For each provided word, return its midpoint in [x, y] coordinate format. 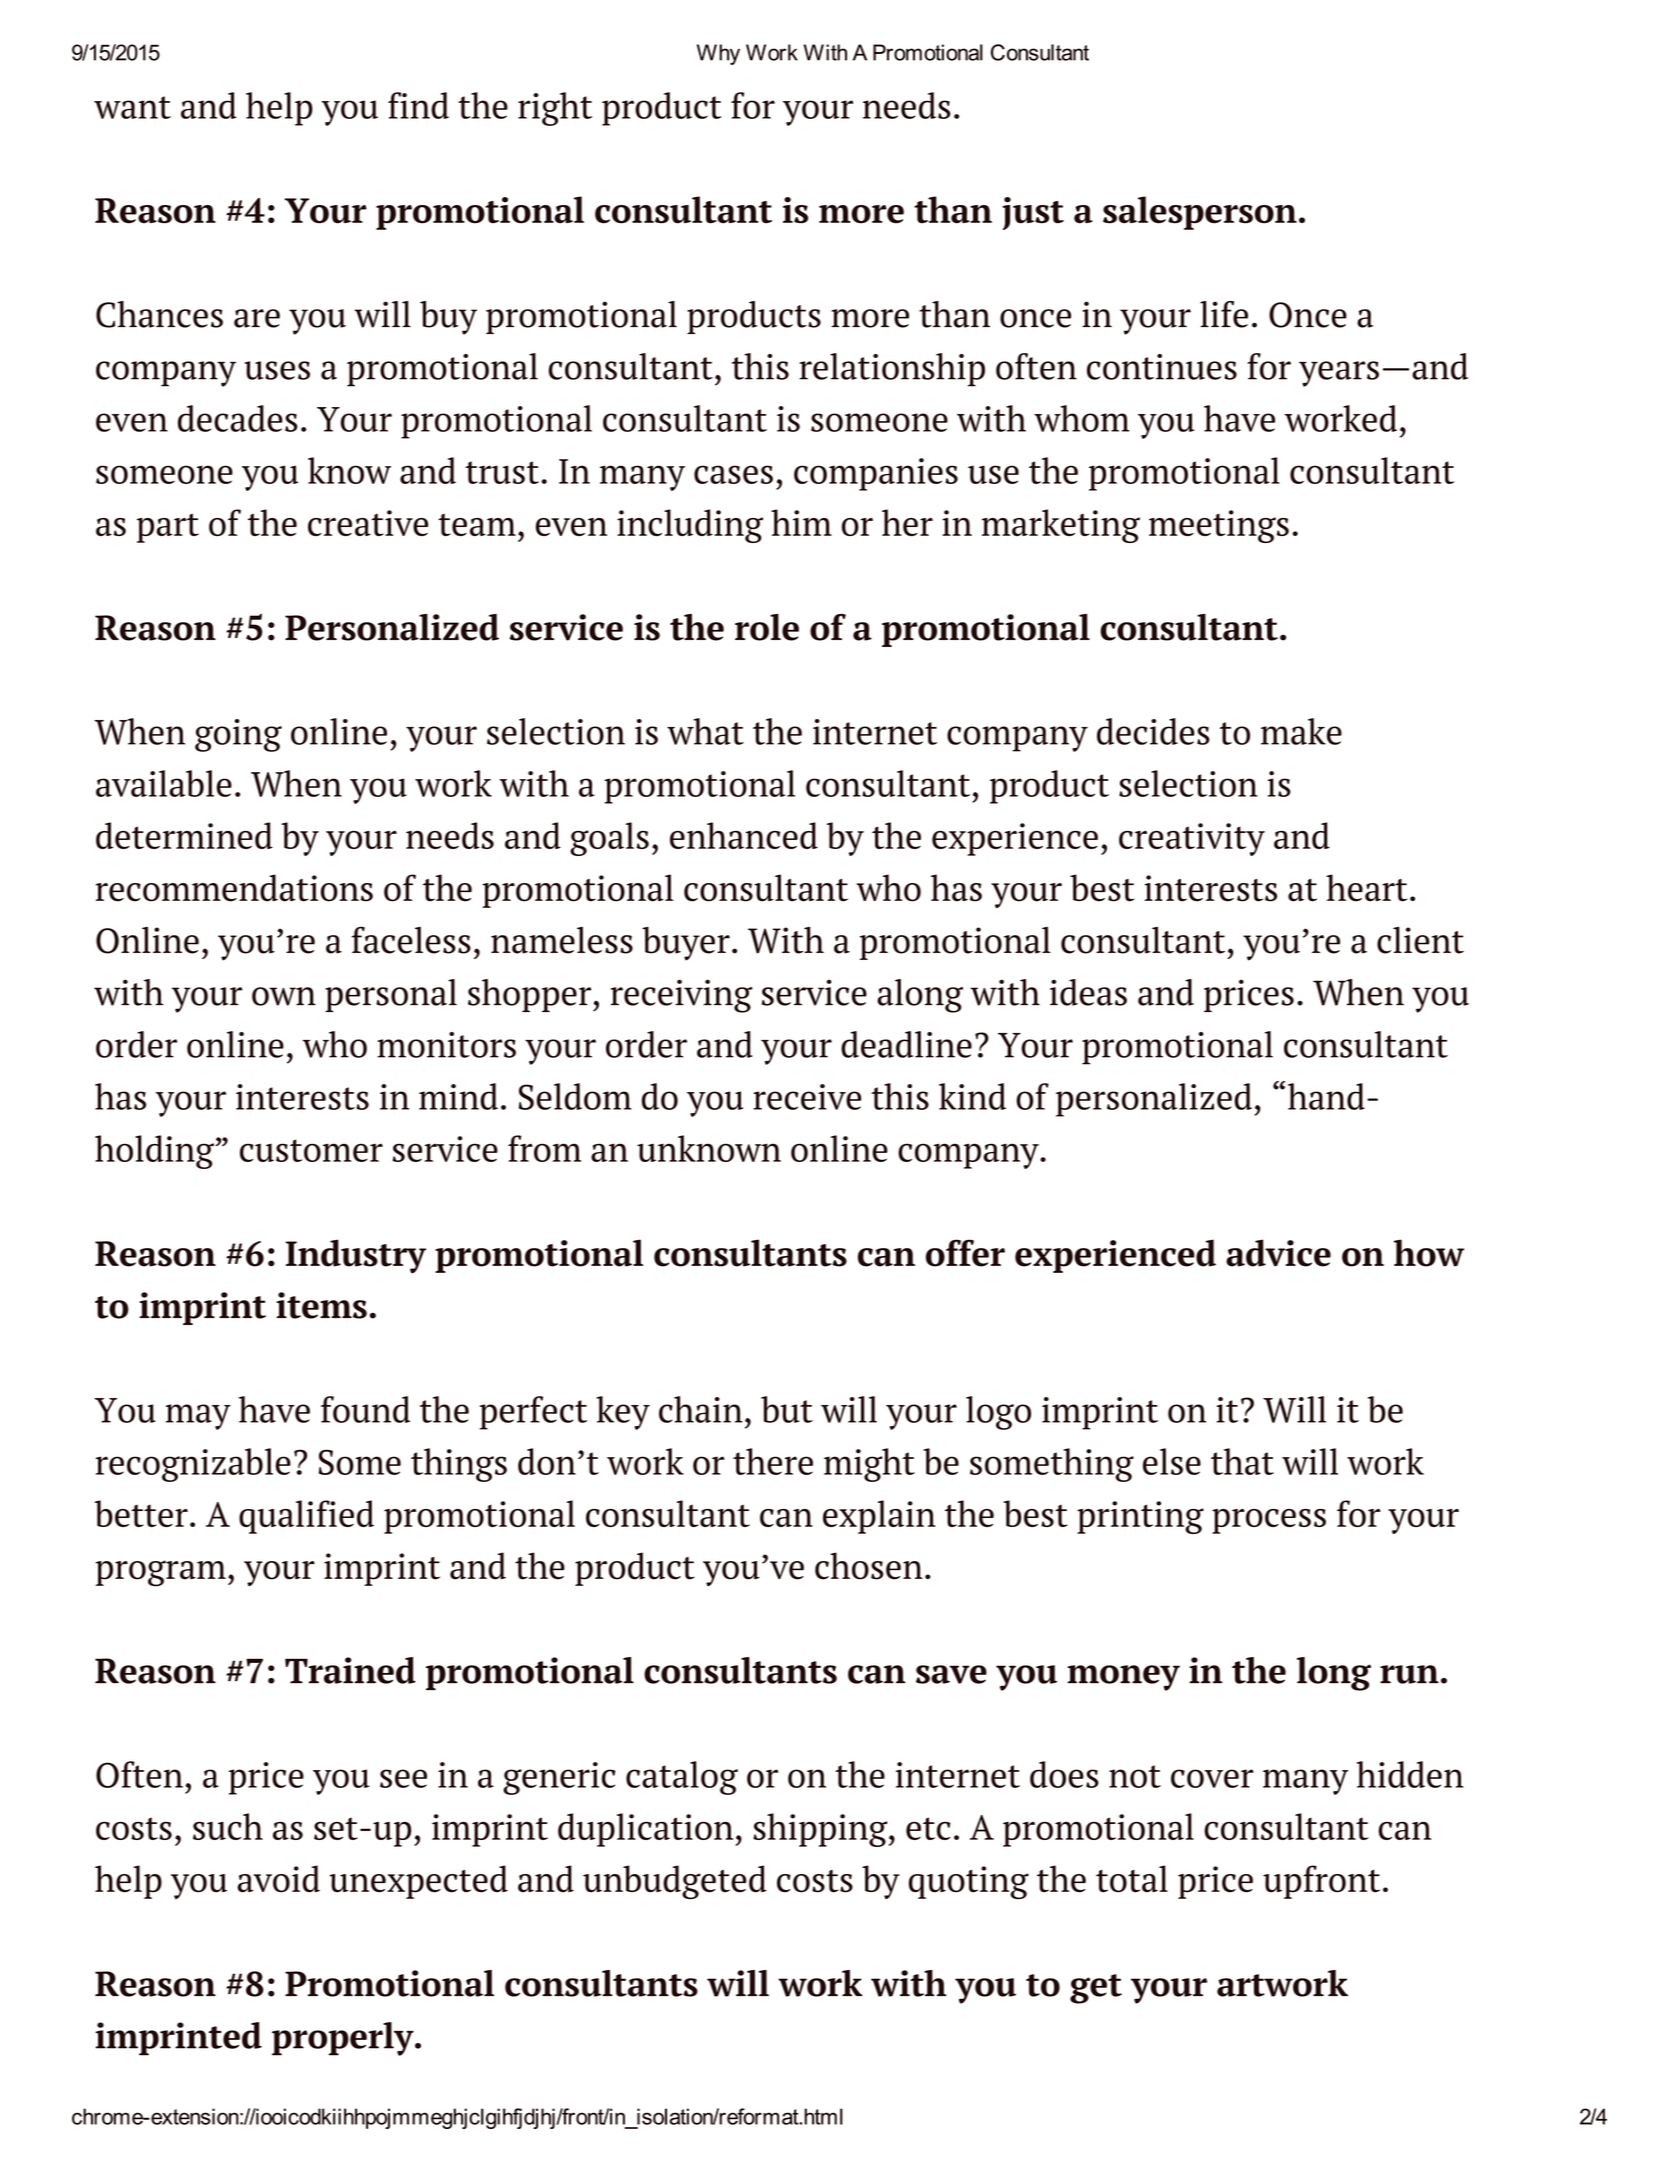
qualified [306, 1517]
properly [344, 2039]
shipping [821, 1830]
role [767, 627]
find [418, 105]
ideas [1088, 992]
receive [807, 1097]
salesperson [1200, 213]
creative [368, 523]
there [773, 1461]
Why [718, 54]
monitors [446, 1045]
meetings [1219, 526]
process [1269, 1521]
